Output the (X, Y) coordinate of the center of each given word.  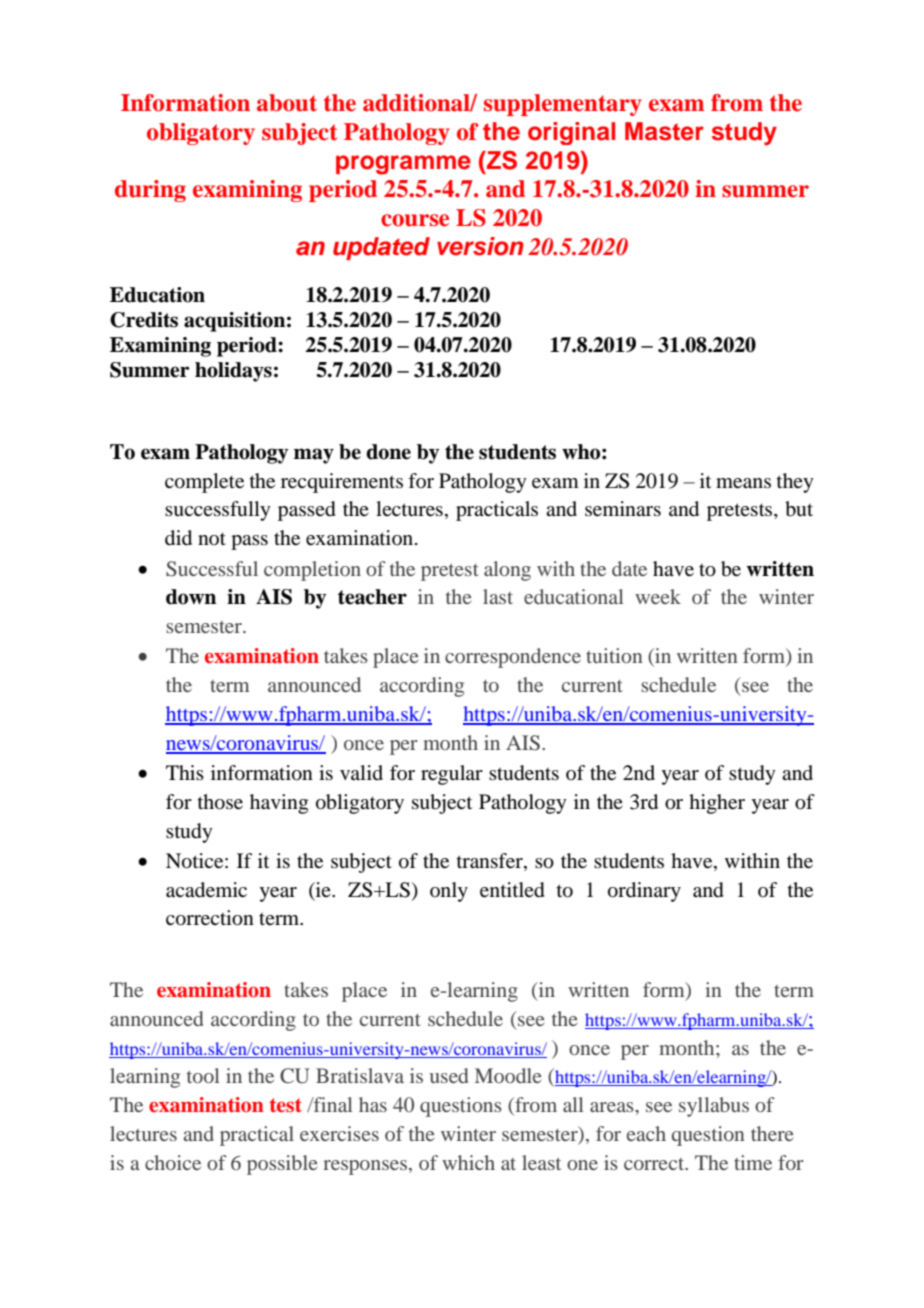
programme (403, 165)
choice (173, 1162)
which (468, 1162)
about (287, 103)
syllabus (714, 1107)
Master (664, 131)
